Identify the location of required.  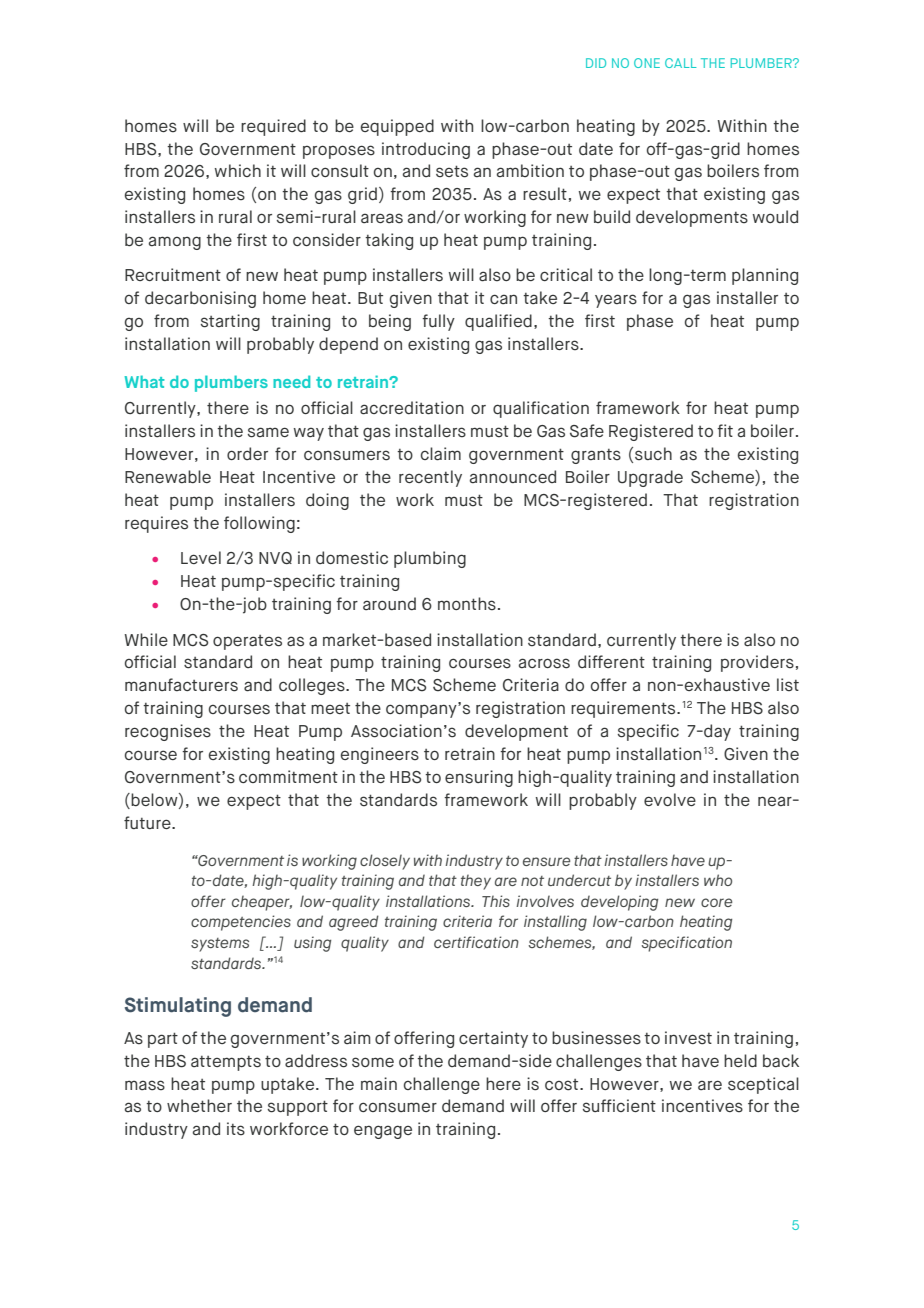
(273, 127).
